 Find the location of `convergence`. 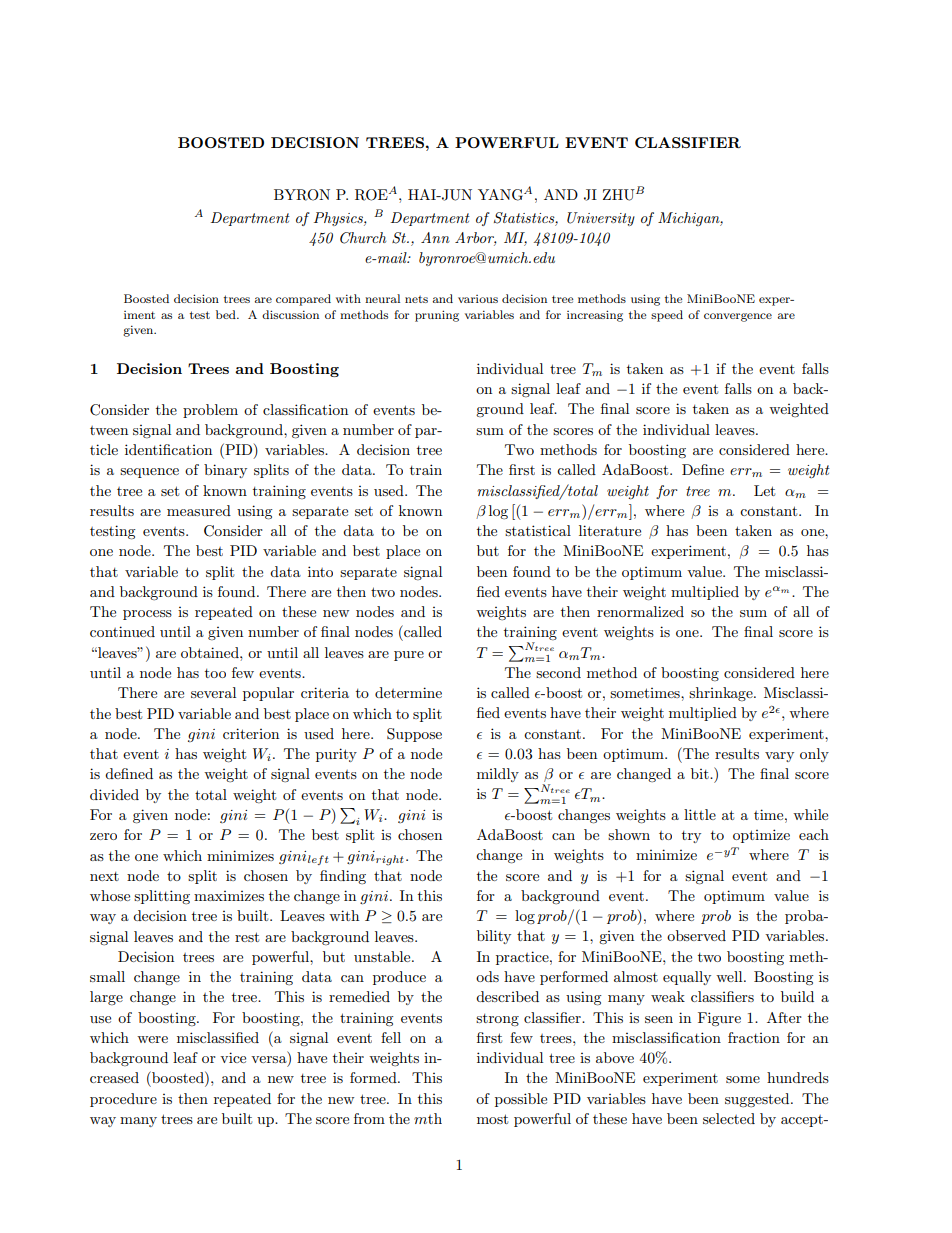

convergence is located at coordinates (738, 317).
